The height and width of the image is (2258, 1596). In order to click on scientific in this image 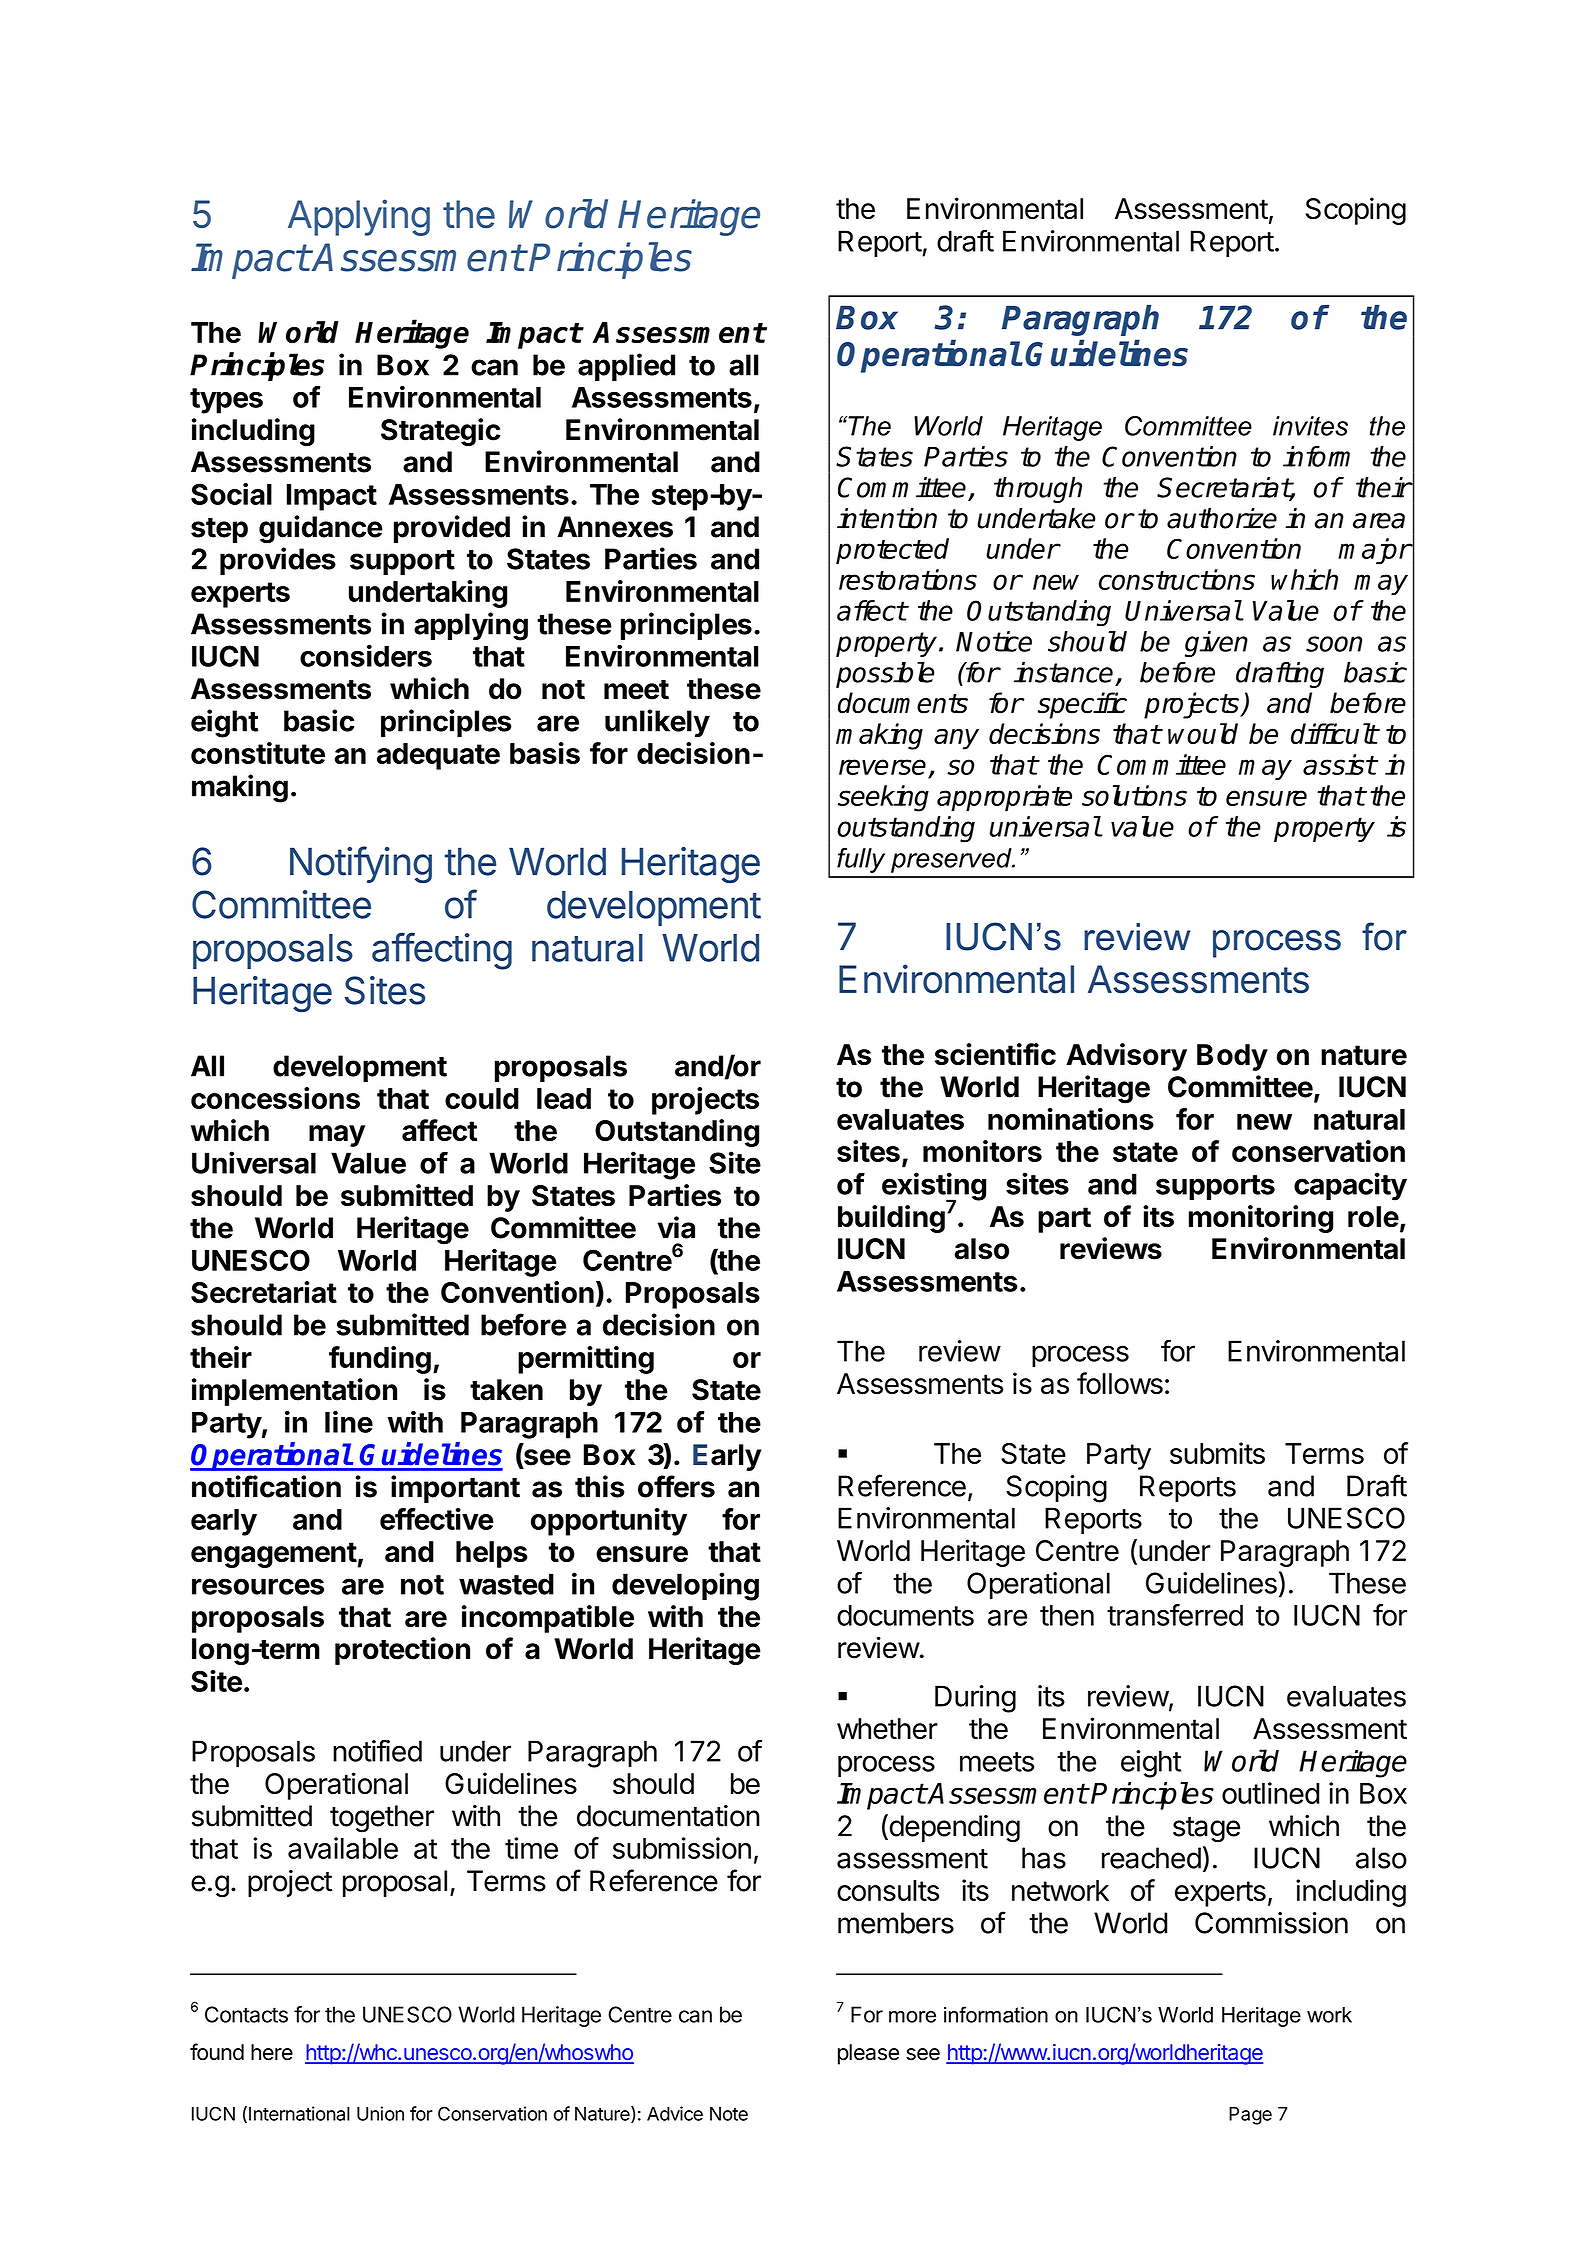, I will do `click(995, 1054)`.
